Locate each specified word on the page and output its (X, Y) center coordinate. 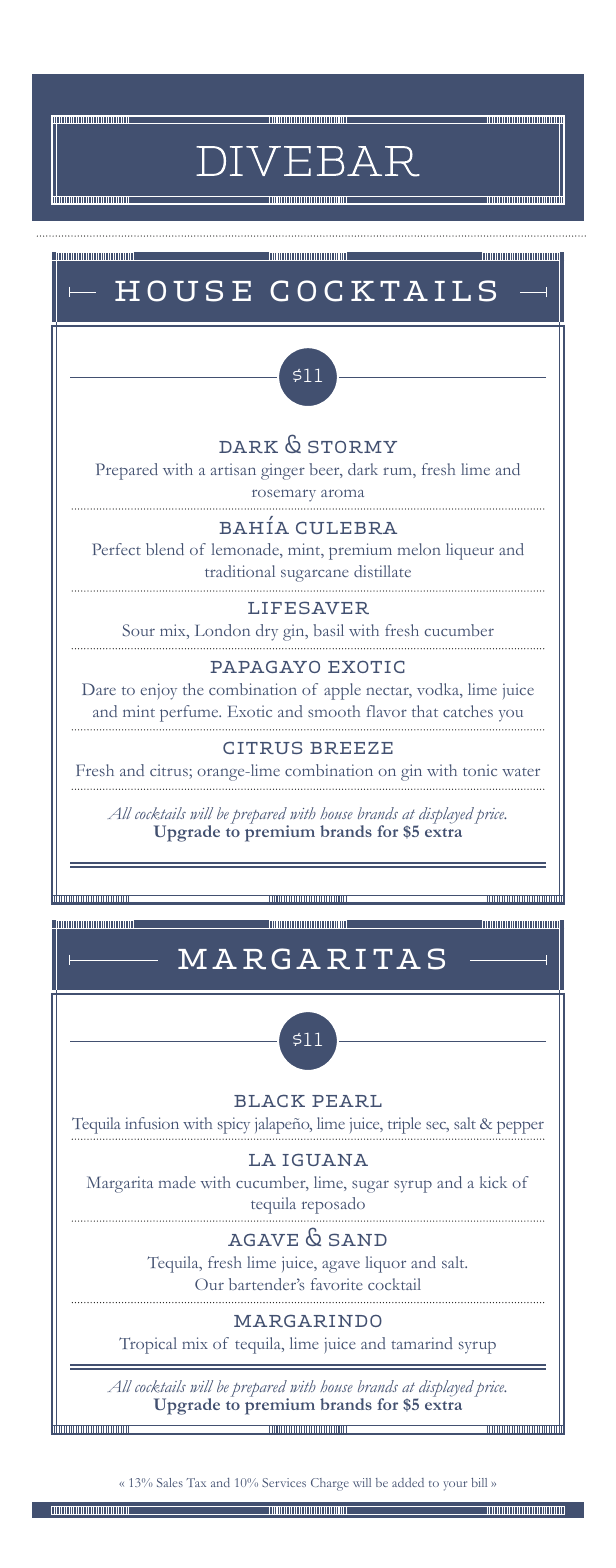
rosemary (284, 495)
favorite (337, 1284)
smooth (334, 711)
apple (342, 691)
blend (165, 549)
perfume (190, 713)
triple (404, 1125)
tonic (480, 770)
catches (468, 711)
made (177, 1182)
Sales (170, 1482)
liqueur (470, 551)
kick (493, 1182)
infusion (152, 1123)
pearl (347, 1101)
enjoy (159, 691)
